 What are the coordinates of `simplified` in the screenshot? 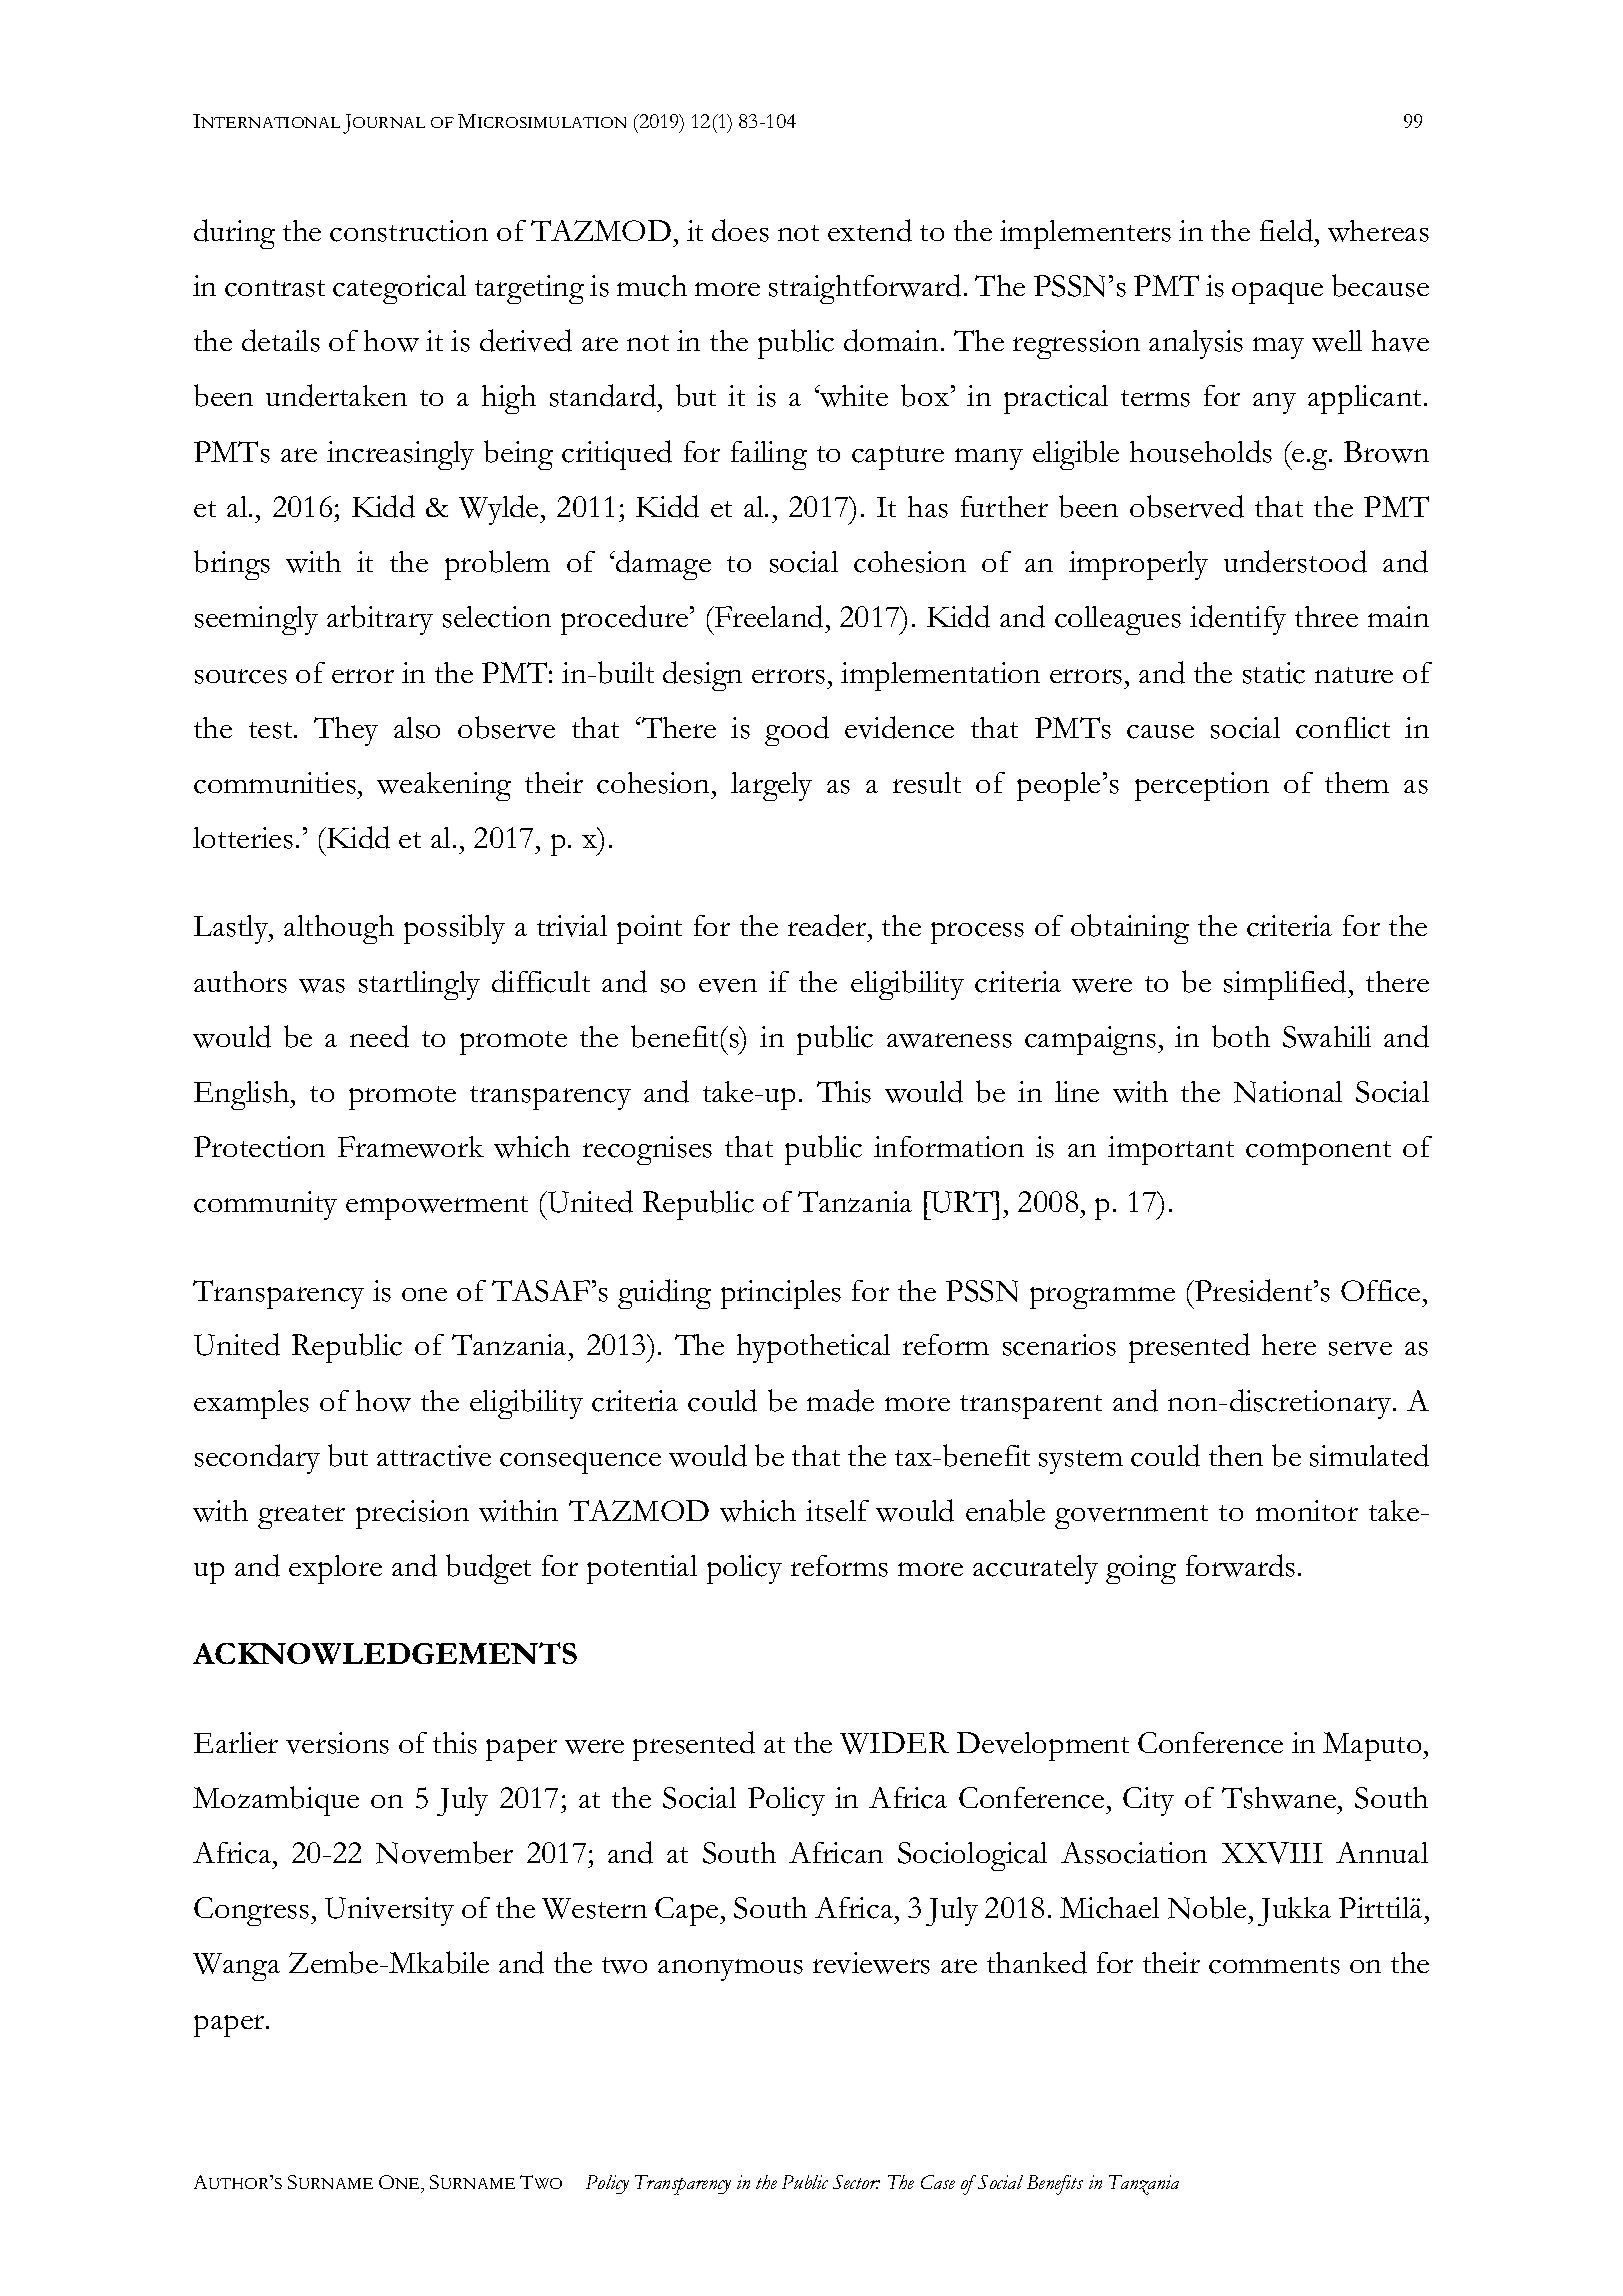 It's located at (1286, 985).
